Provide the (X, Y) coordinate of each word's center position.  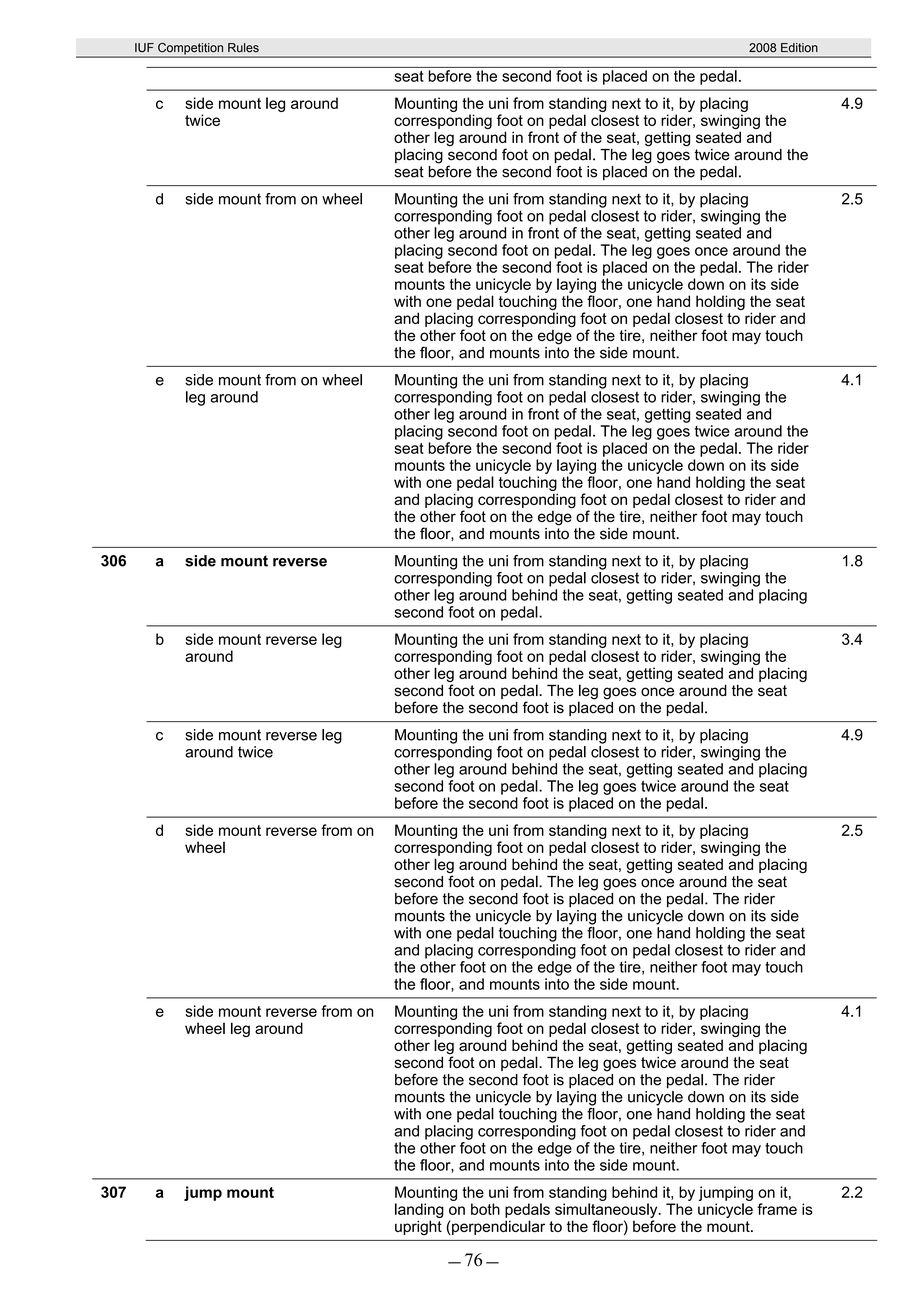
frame (777, 1209)
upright (418, 1228)
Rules (243, 48)
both (485, 1209)
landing (419, 1210)
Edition (799, 48)
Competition (191, 50)
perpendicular (497, 1227)
